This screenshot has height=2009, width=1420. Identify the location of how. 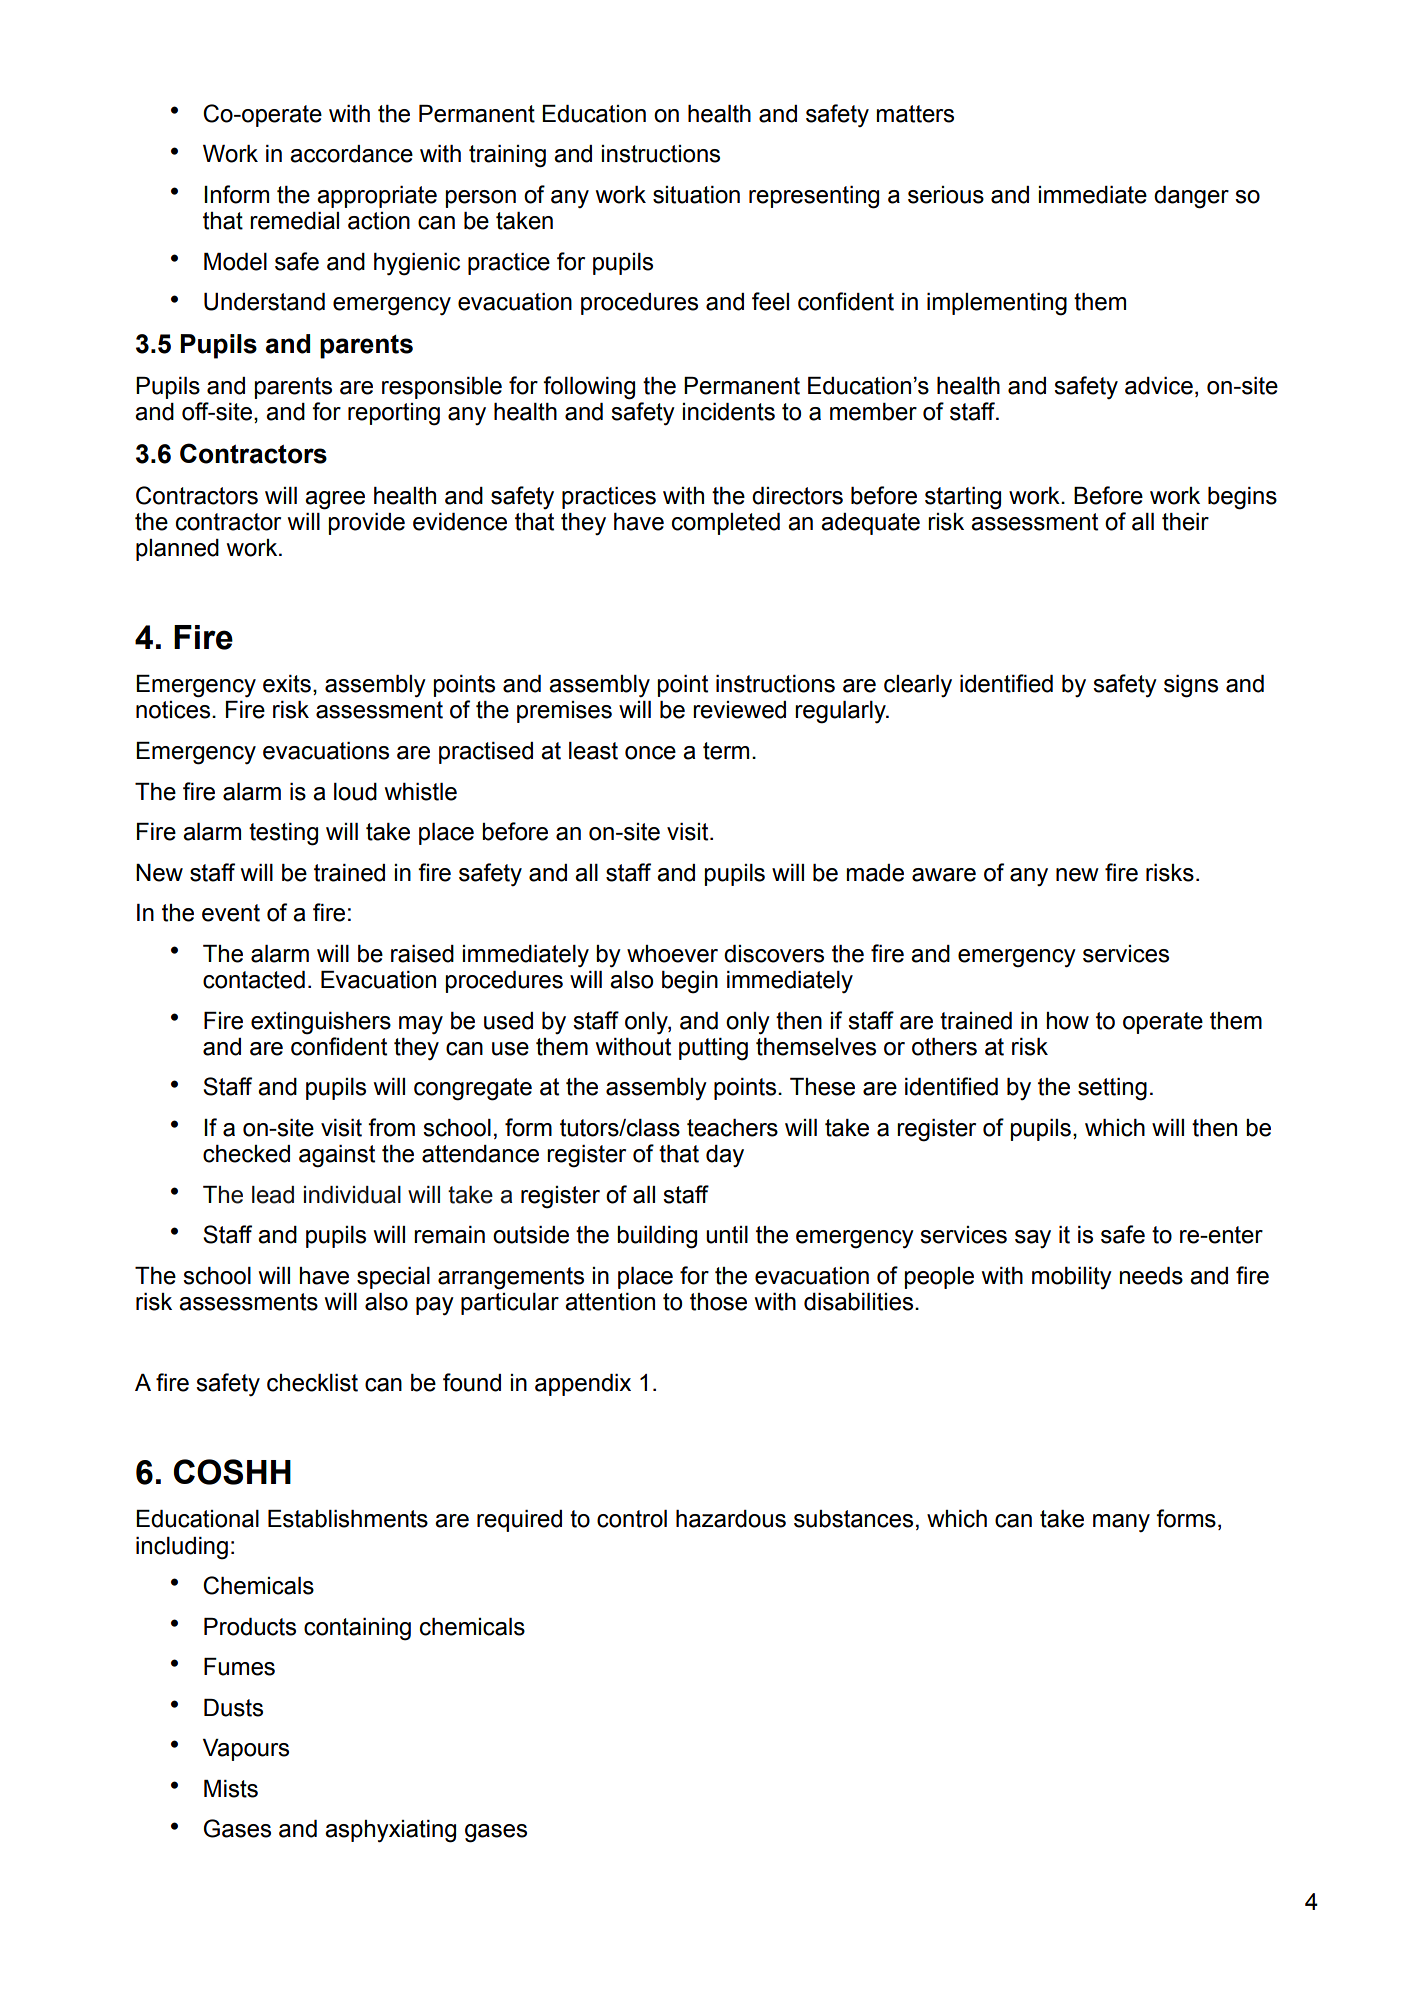
(1067, 1021).
